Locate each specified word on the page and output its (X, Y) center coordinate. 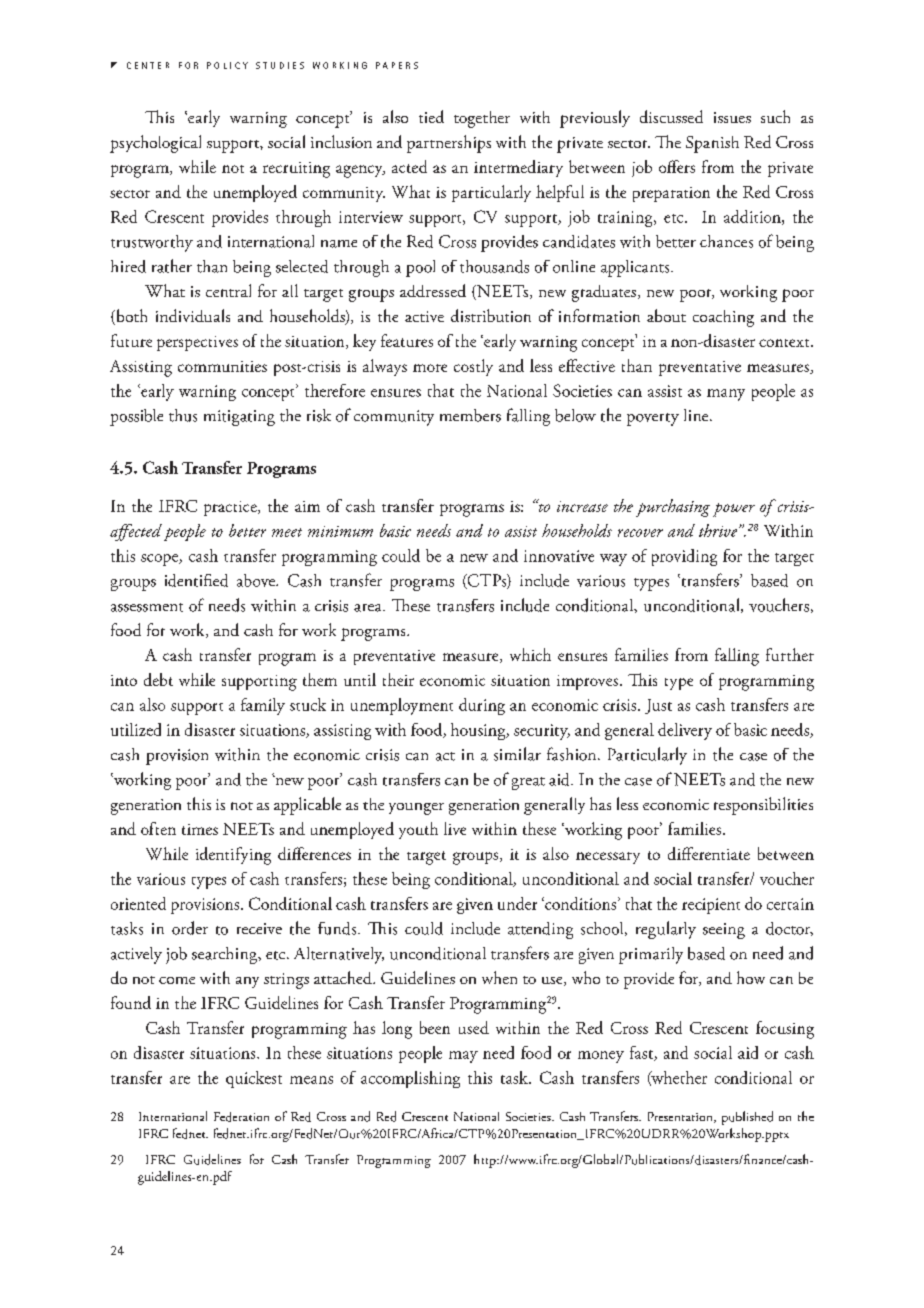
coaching (723, 318)
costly (473, 367)
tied (431, 116)
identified (196, 580)
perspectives (197, 343)
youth (418, 830)
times (200, 829)
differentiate (709, 853)
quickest (254, 1079)
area (369, 608)
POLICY (227, 65)
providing (684, 557)
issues (732, 117)
